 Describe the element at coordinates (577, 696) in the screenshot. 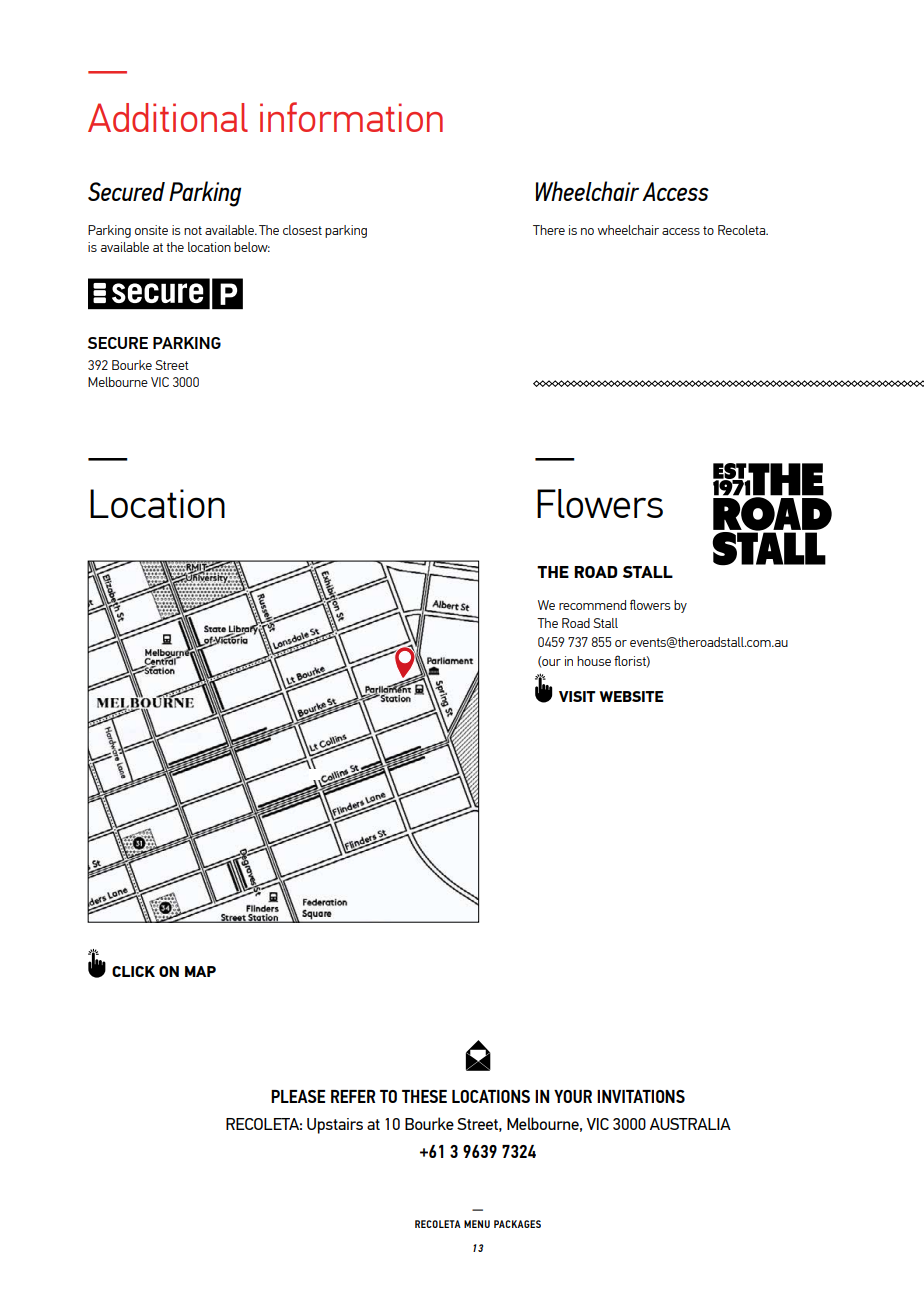

I see `VISIT` at that location.
